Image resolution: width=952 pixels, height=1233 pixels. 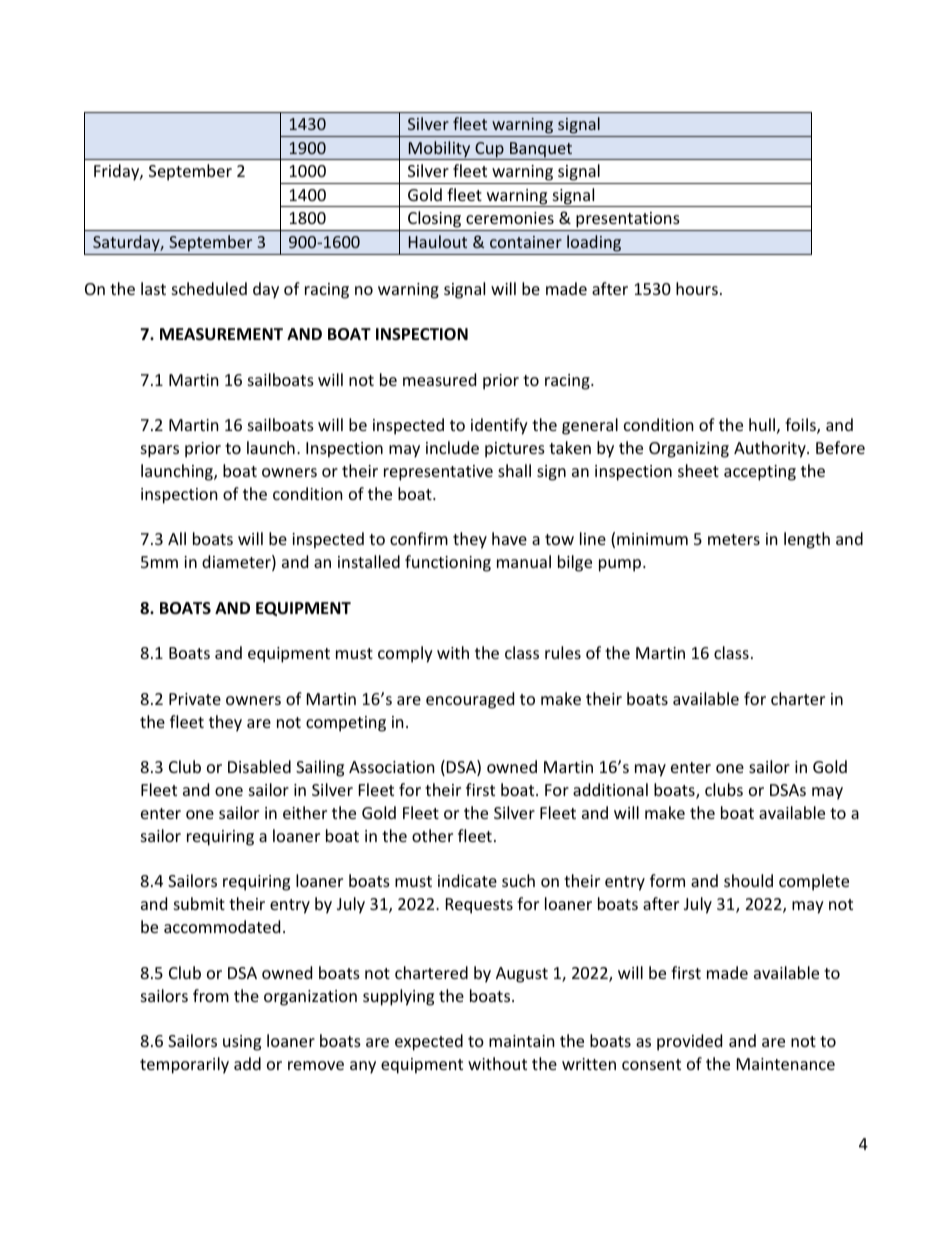 What do you see at coordinates (522, 1041) in the screenshot?
I see `maintain` at bounding box center [522, 1041].
